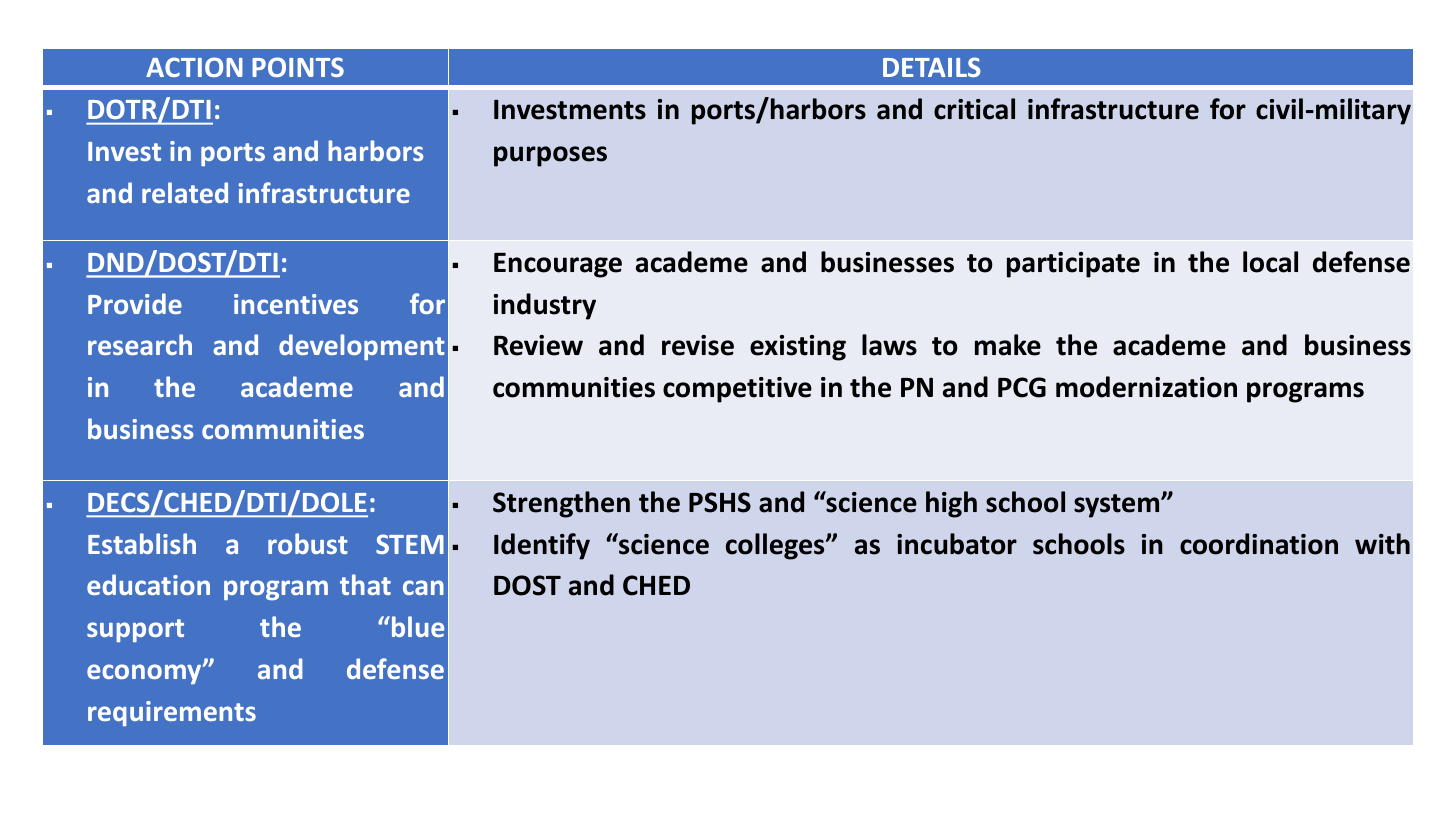  What do you see at coordinates (298, 67) in the screenshot?
I see `POINTS` at bounding box center [298, 67].
